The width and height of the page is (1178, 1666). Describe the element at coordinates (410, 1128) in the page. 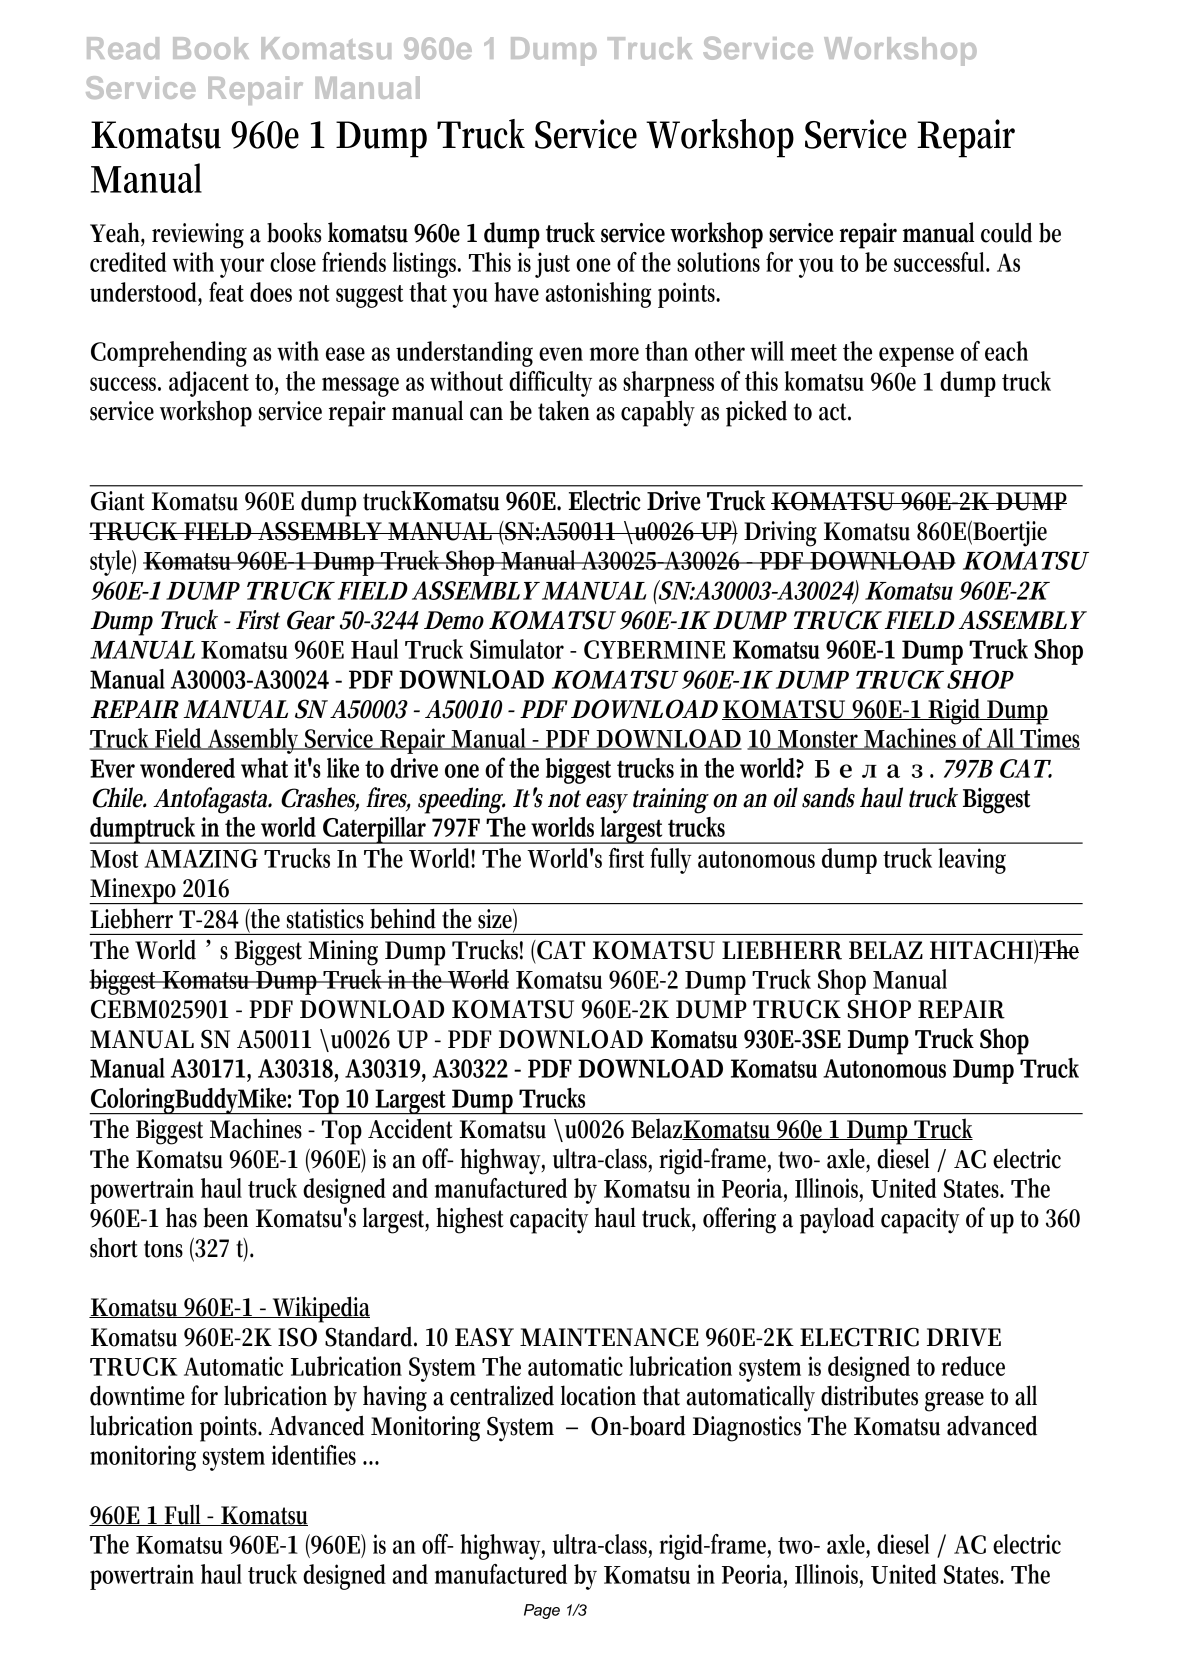

I see `Accident` at that location.
